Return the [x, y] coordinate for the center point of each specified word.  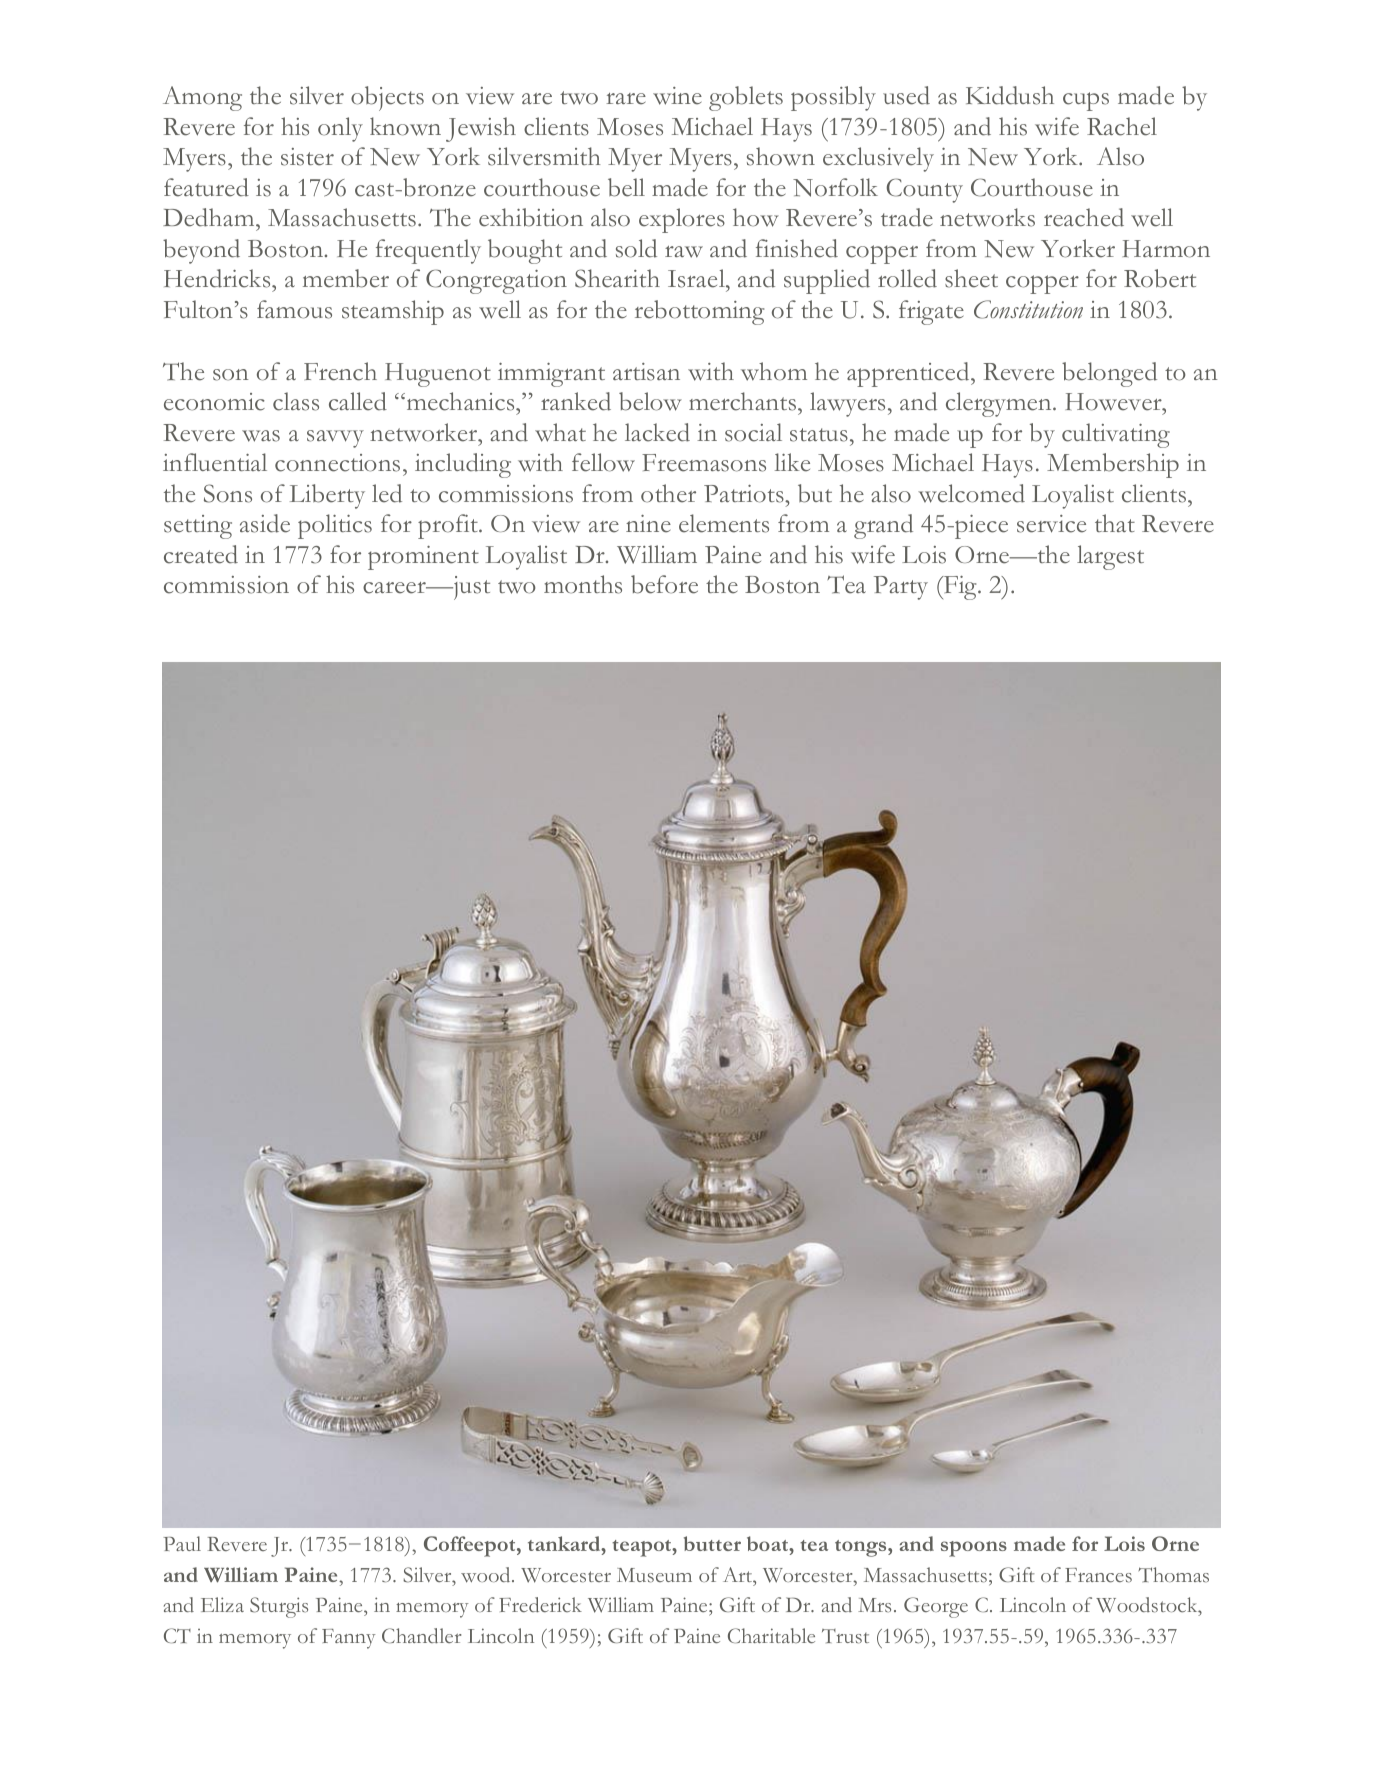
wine [677, 96]
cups [1086, 101]
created [201, 554]
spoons [974, 1549]
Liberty [327, 496]
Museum [654, 1575]
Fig [960, 588]
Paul [182, 1543]
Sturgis [279, 1607]
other [668, 493]
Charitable [771, 1635]
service [1051, 524]
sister [307, 157]
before [664, 584]
